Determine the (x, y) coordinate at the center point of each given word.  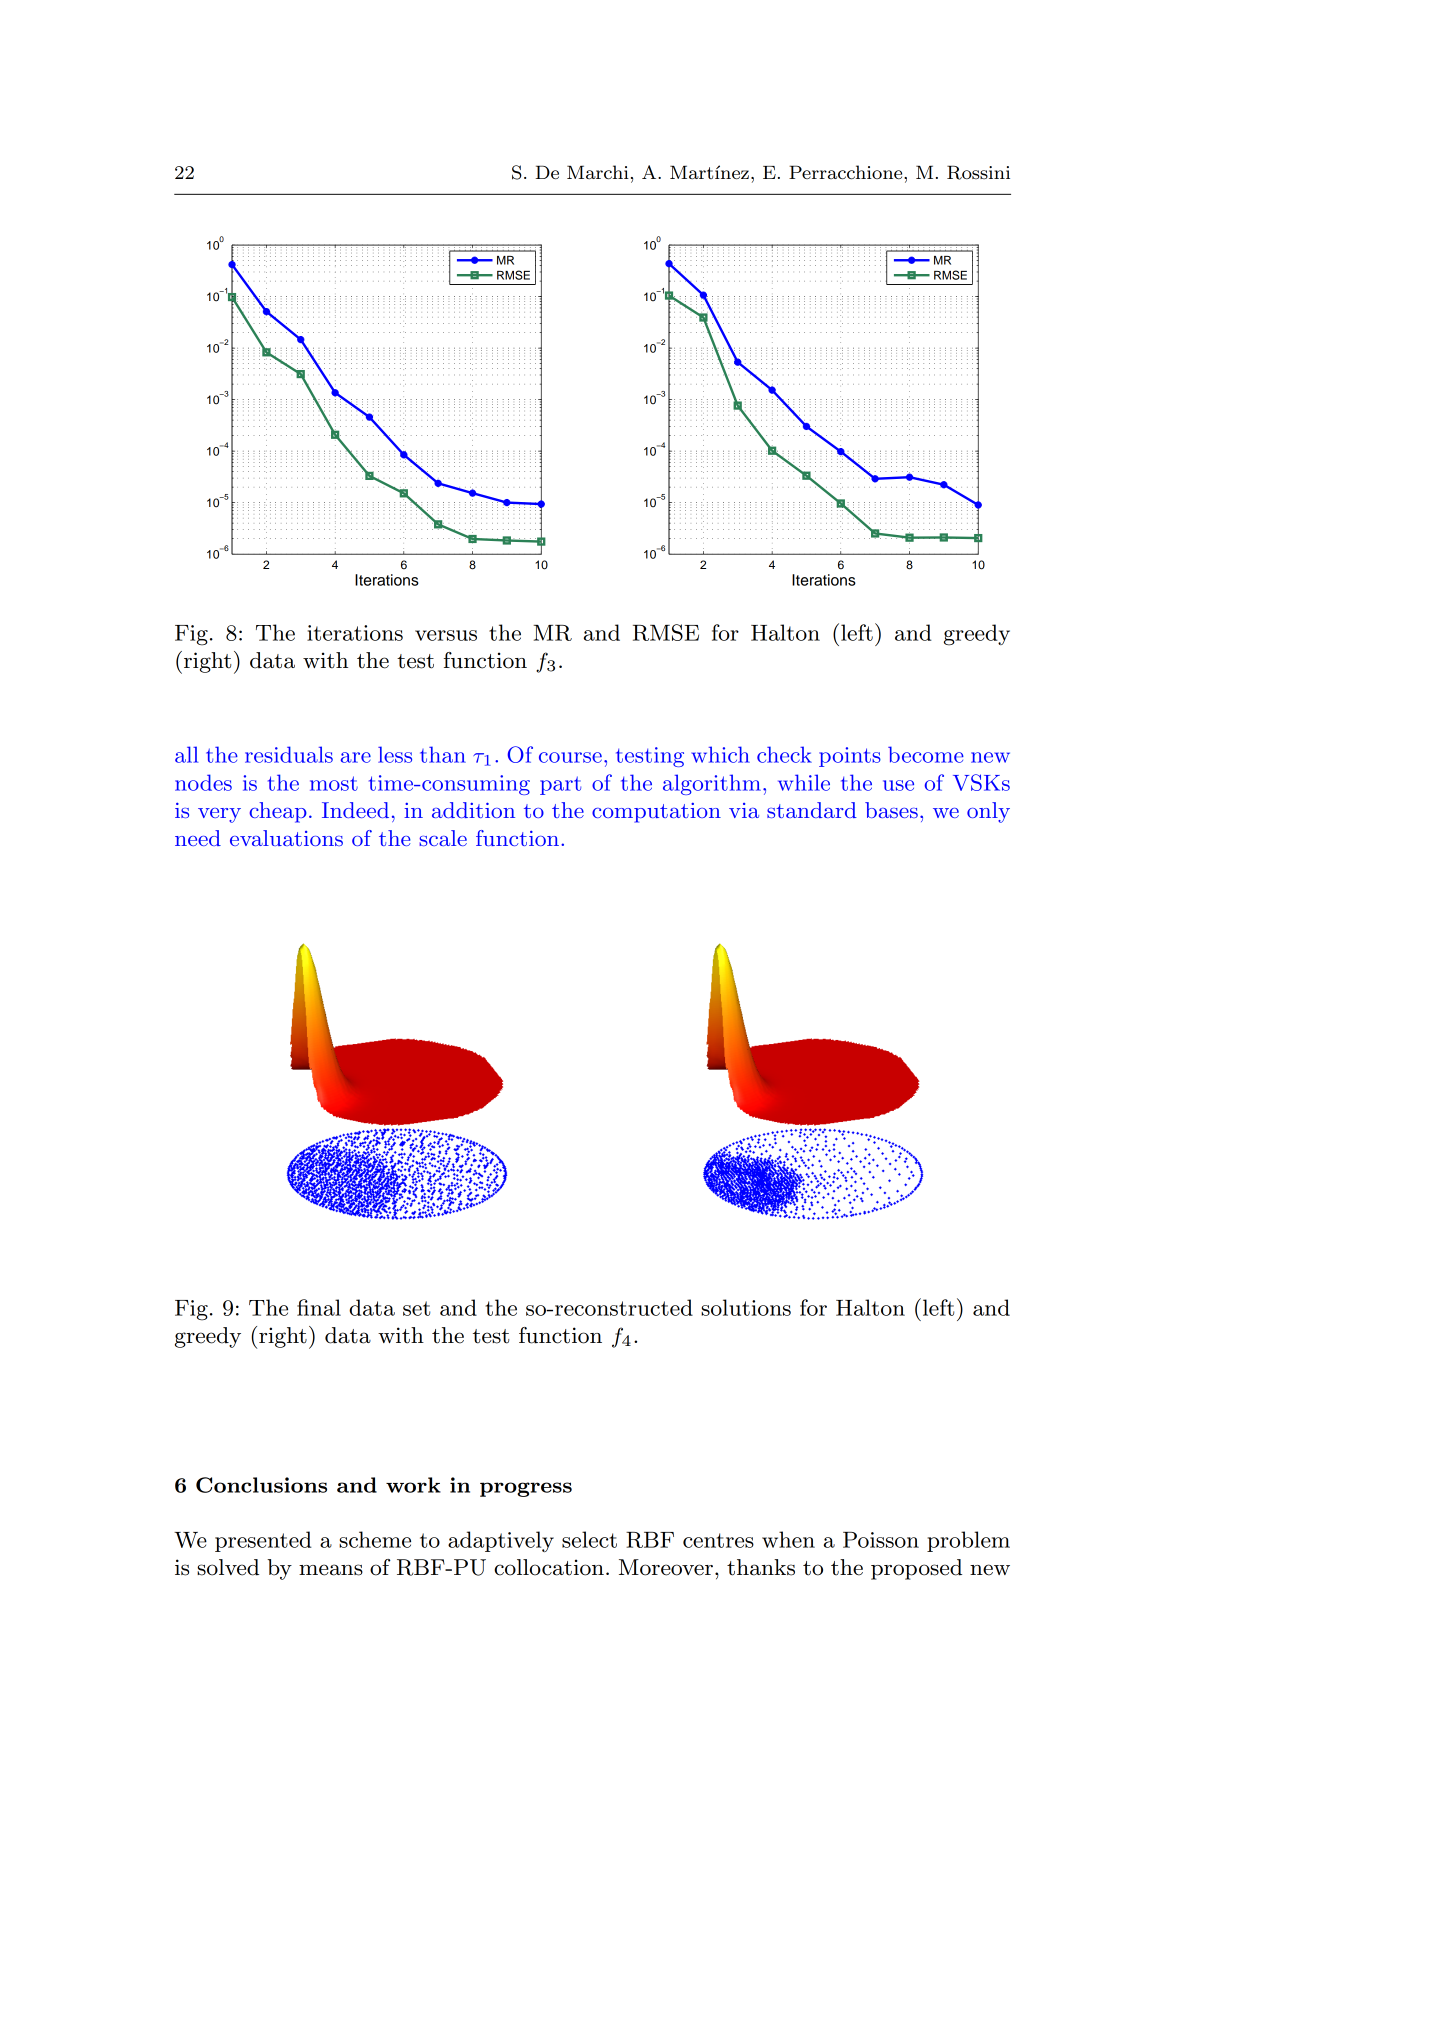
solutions (746, 1307)
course (570, 757)
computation (656, 813)
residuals (289, 754)
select (589, 1539)
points (850, 757)
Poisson (881, 1540)
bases (891, 810)
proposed (916, 1569)
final (319, 1307)
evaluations (286, 838)
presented (263, 1541)
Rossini (978, 172)
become (926, 754)
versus (446, 635)
